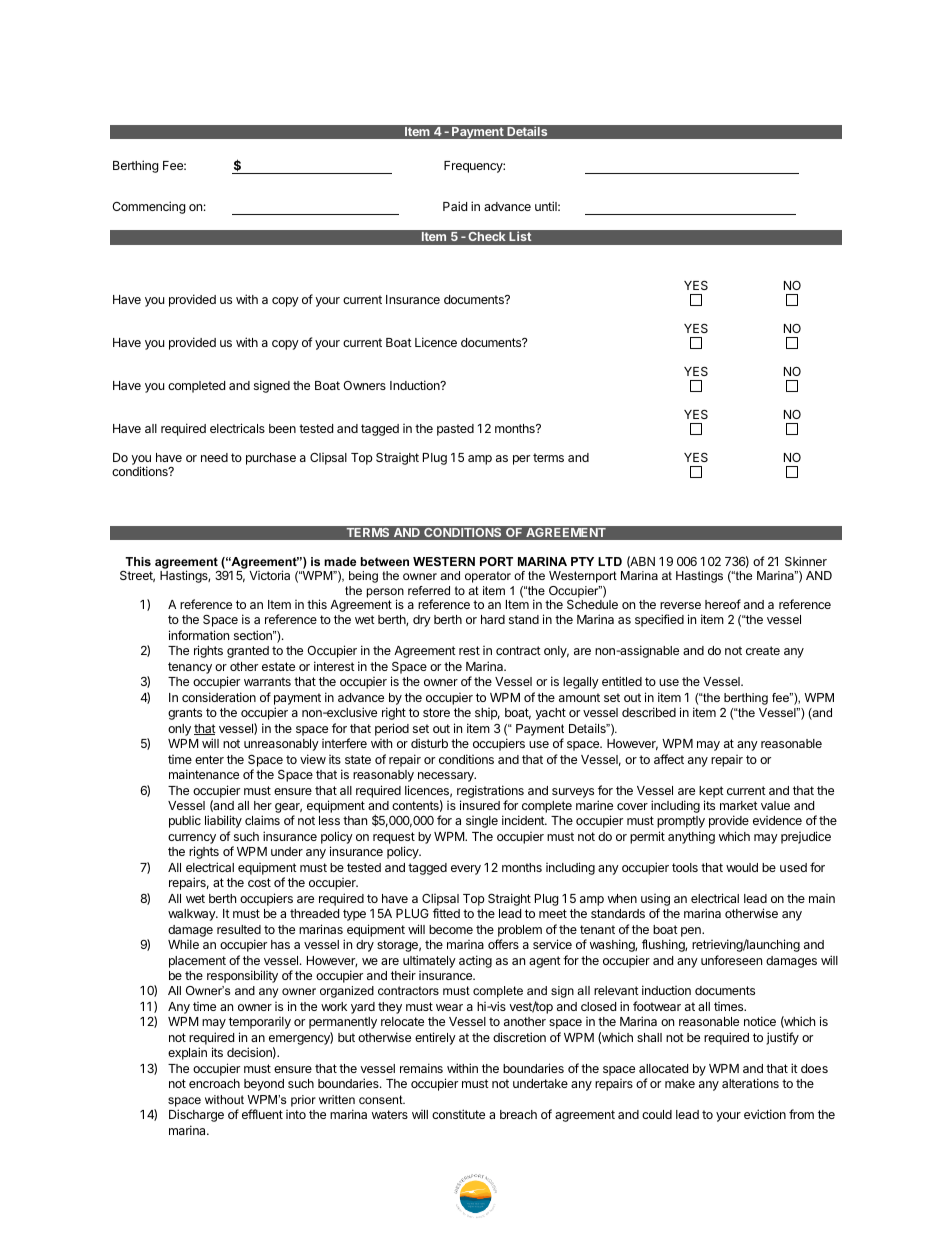 This screenshot has width=952, height=1233. What do you see at coordinates (214, 457) in the screenshot?
I see `need` at bounding box center [214, 457].
